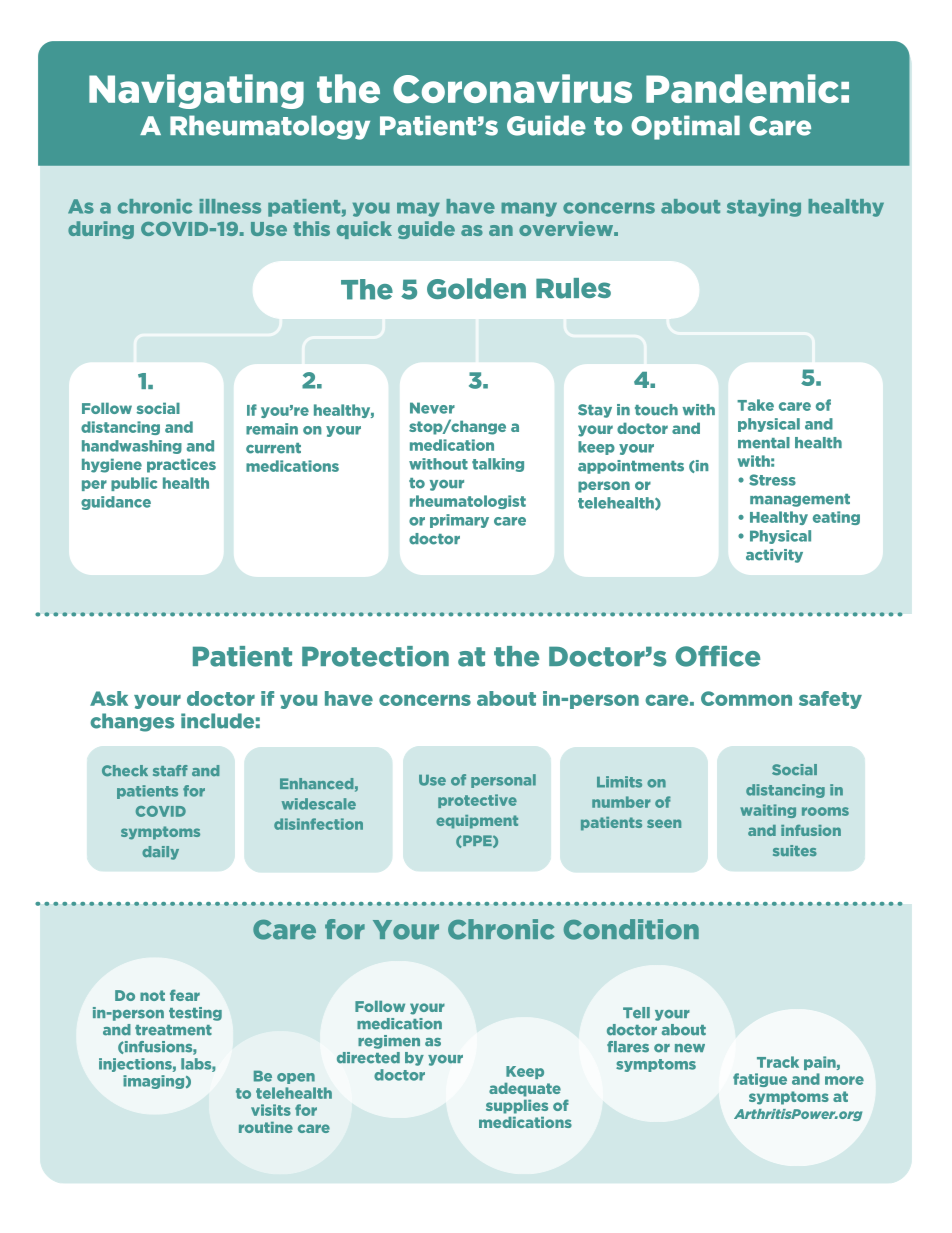 The height and width of the screenshot is (1233, 952). Describe the element at coordinates (375, 656) in the screenshot. I see `Protection` at that location.
